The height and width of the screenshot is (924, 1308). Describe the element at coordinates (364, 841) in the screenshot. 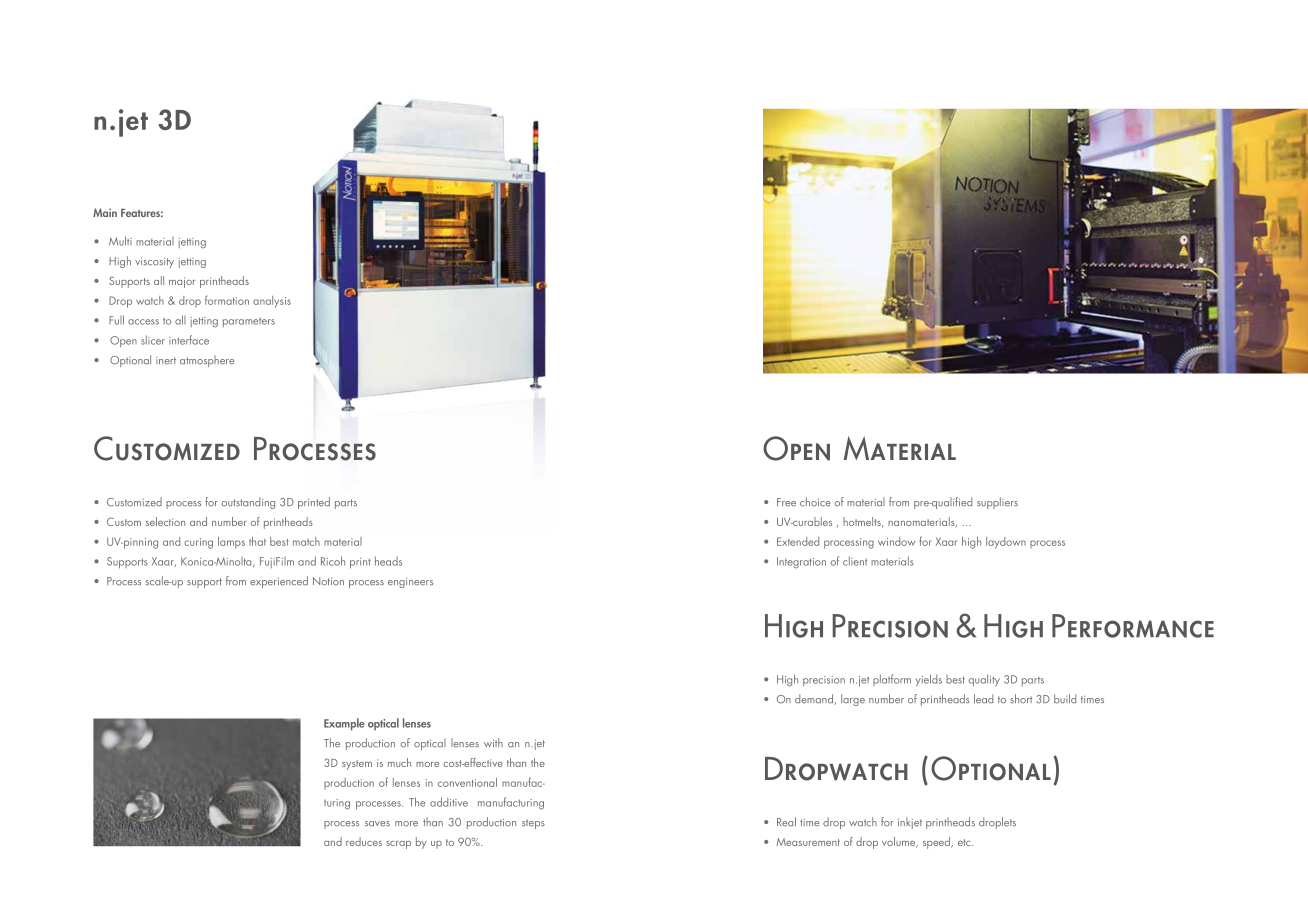

I see `reduces` at that location.
